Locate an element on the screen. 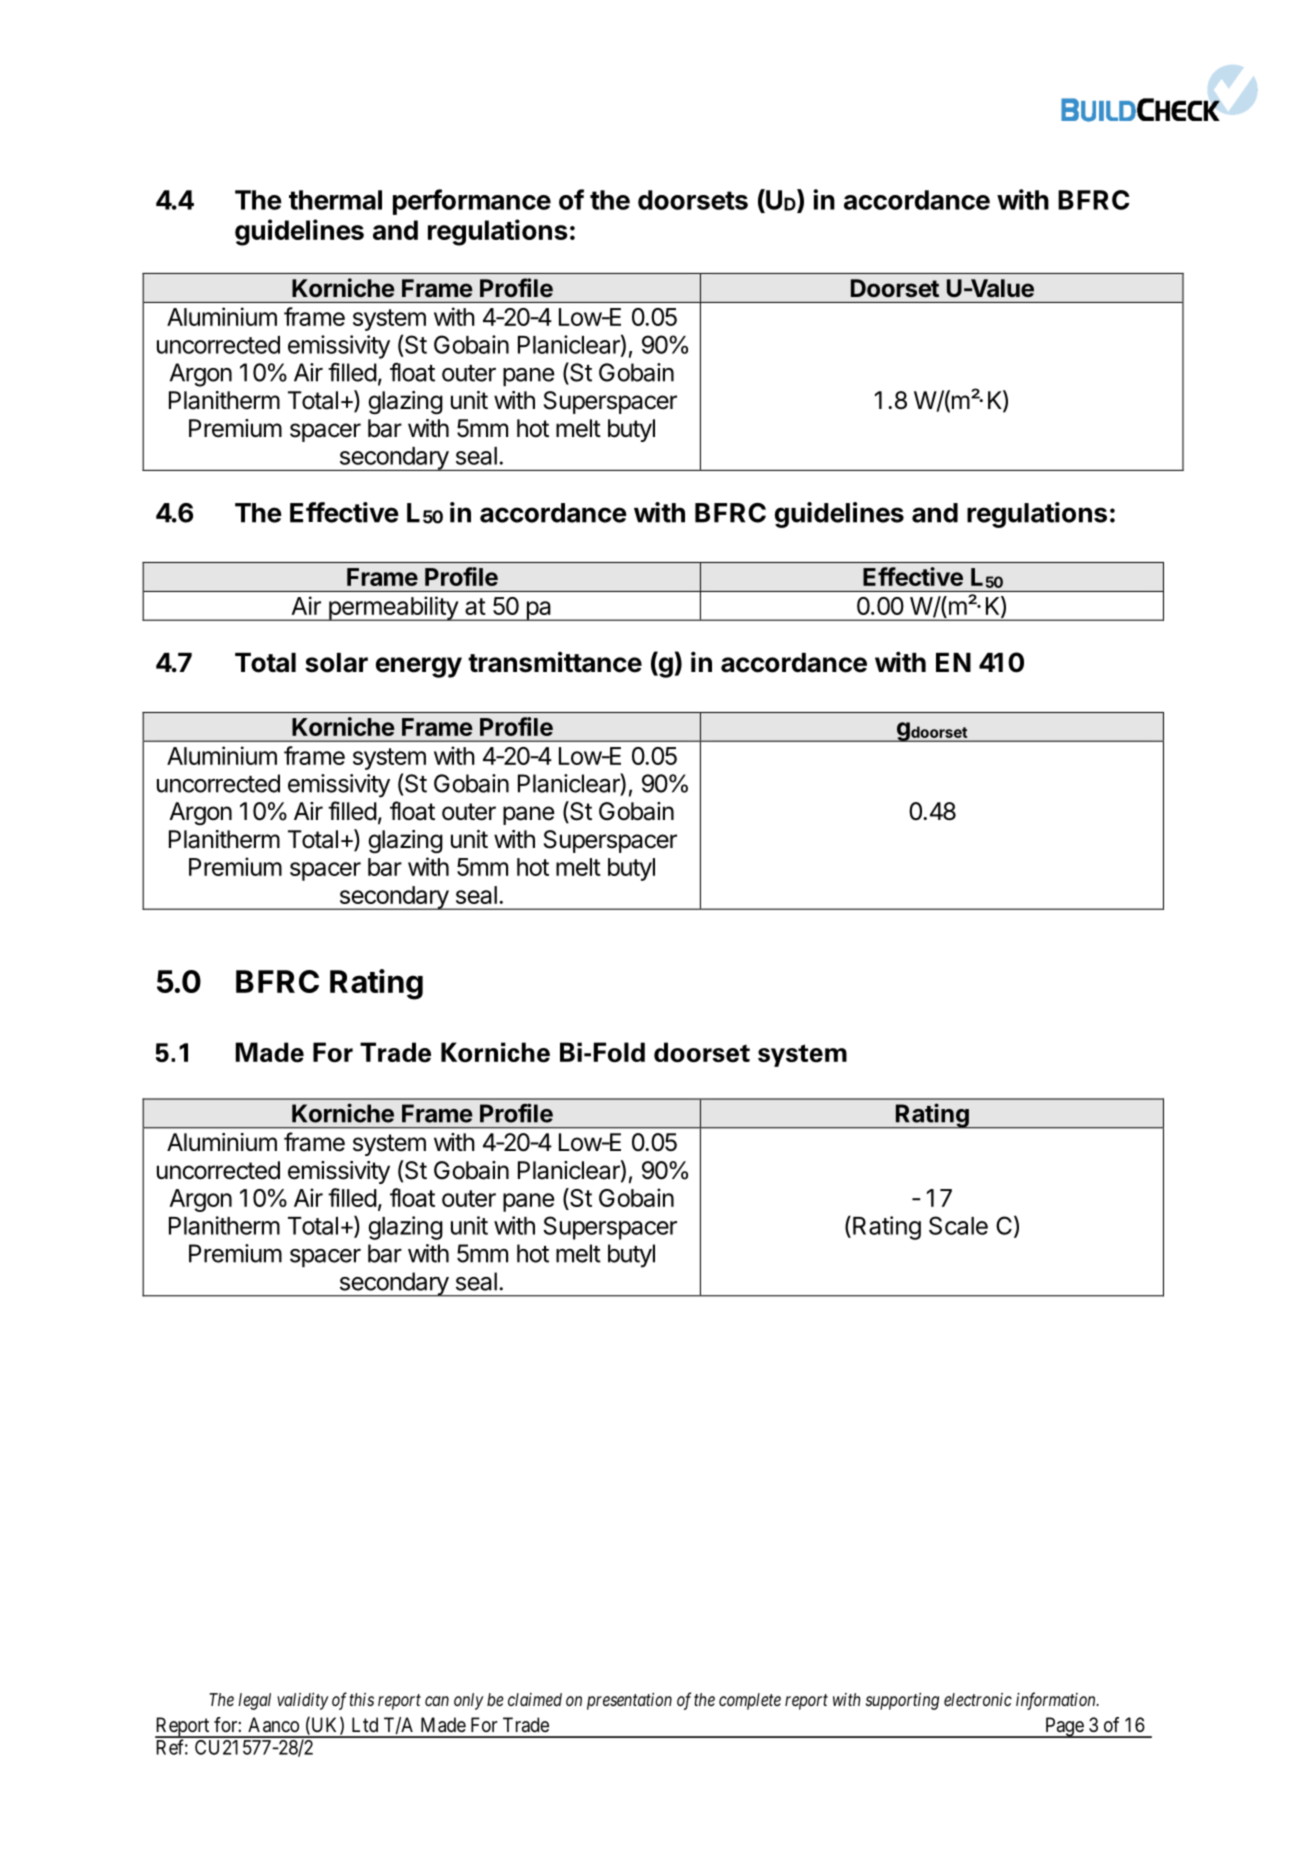 Image resolution: width=1308 pixels, height=1850 pixels. presentation is located at coordinates (629, 1701).
